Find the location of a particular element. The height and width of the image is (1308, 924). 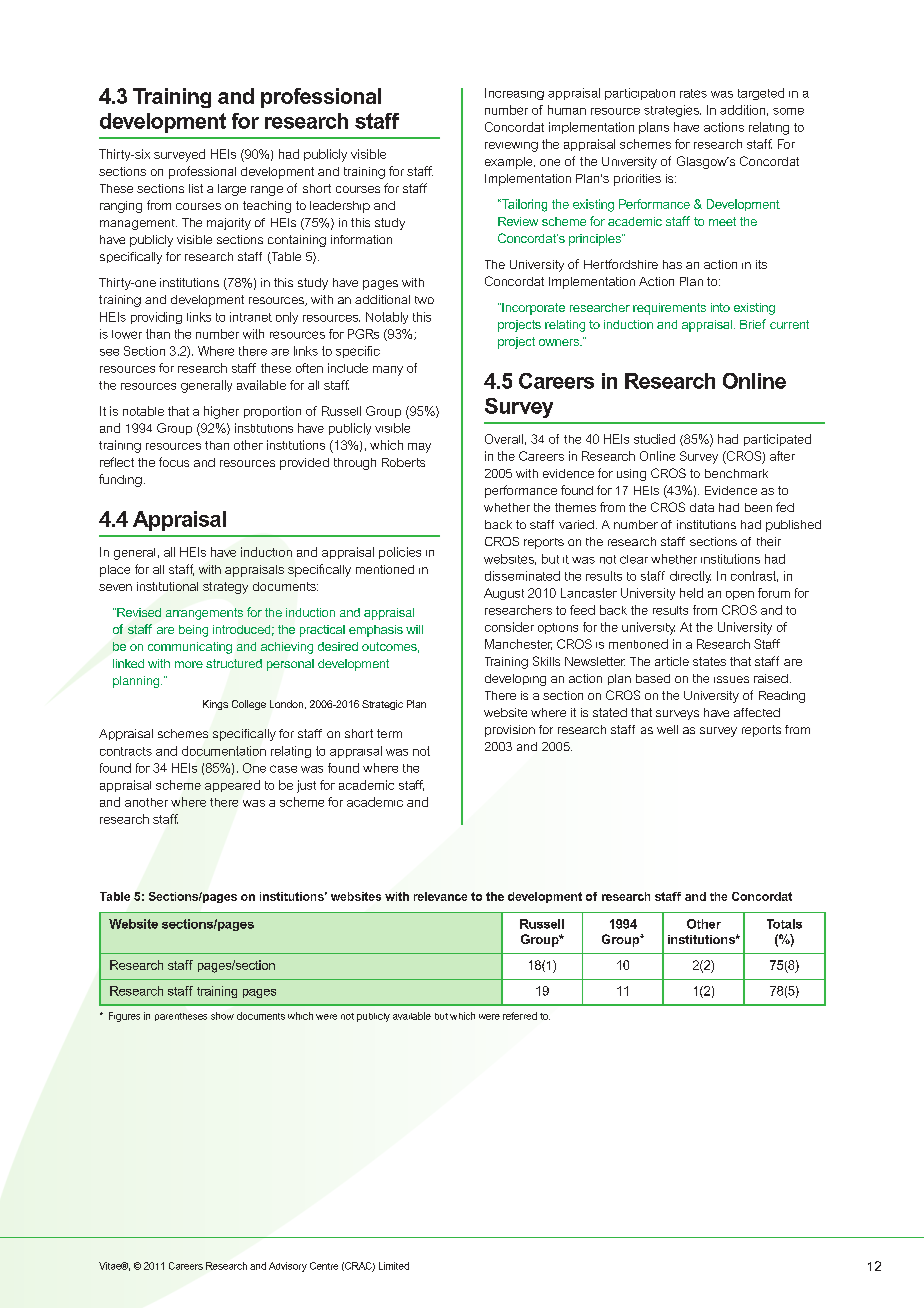

strategies is located at coordinates (672, 111).
